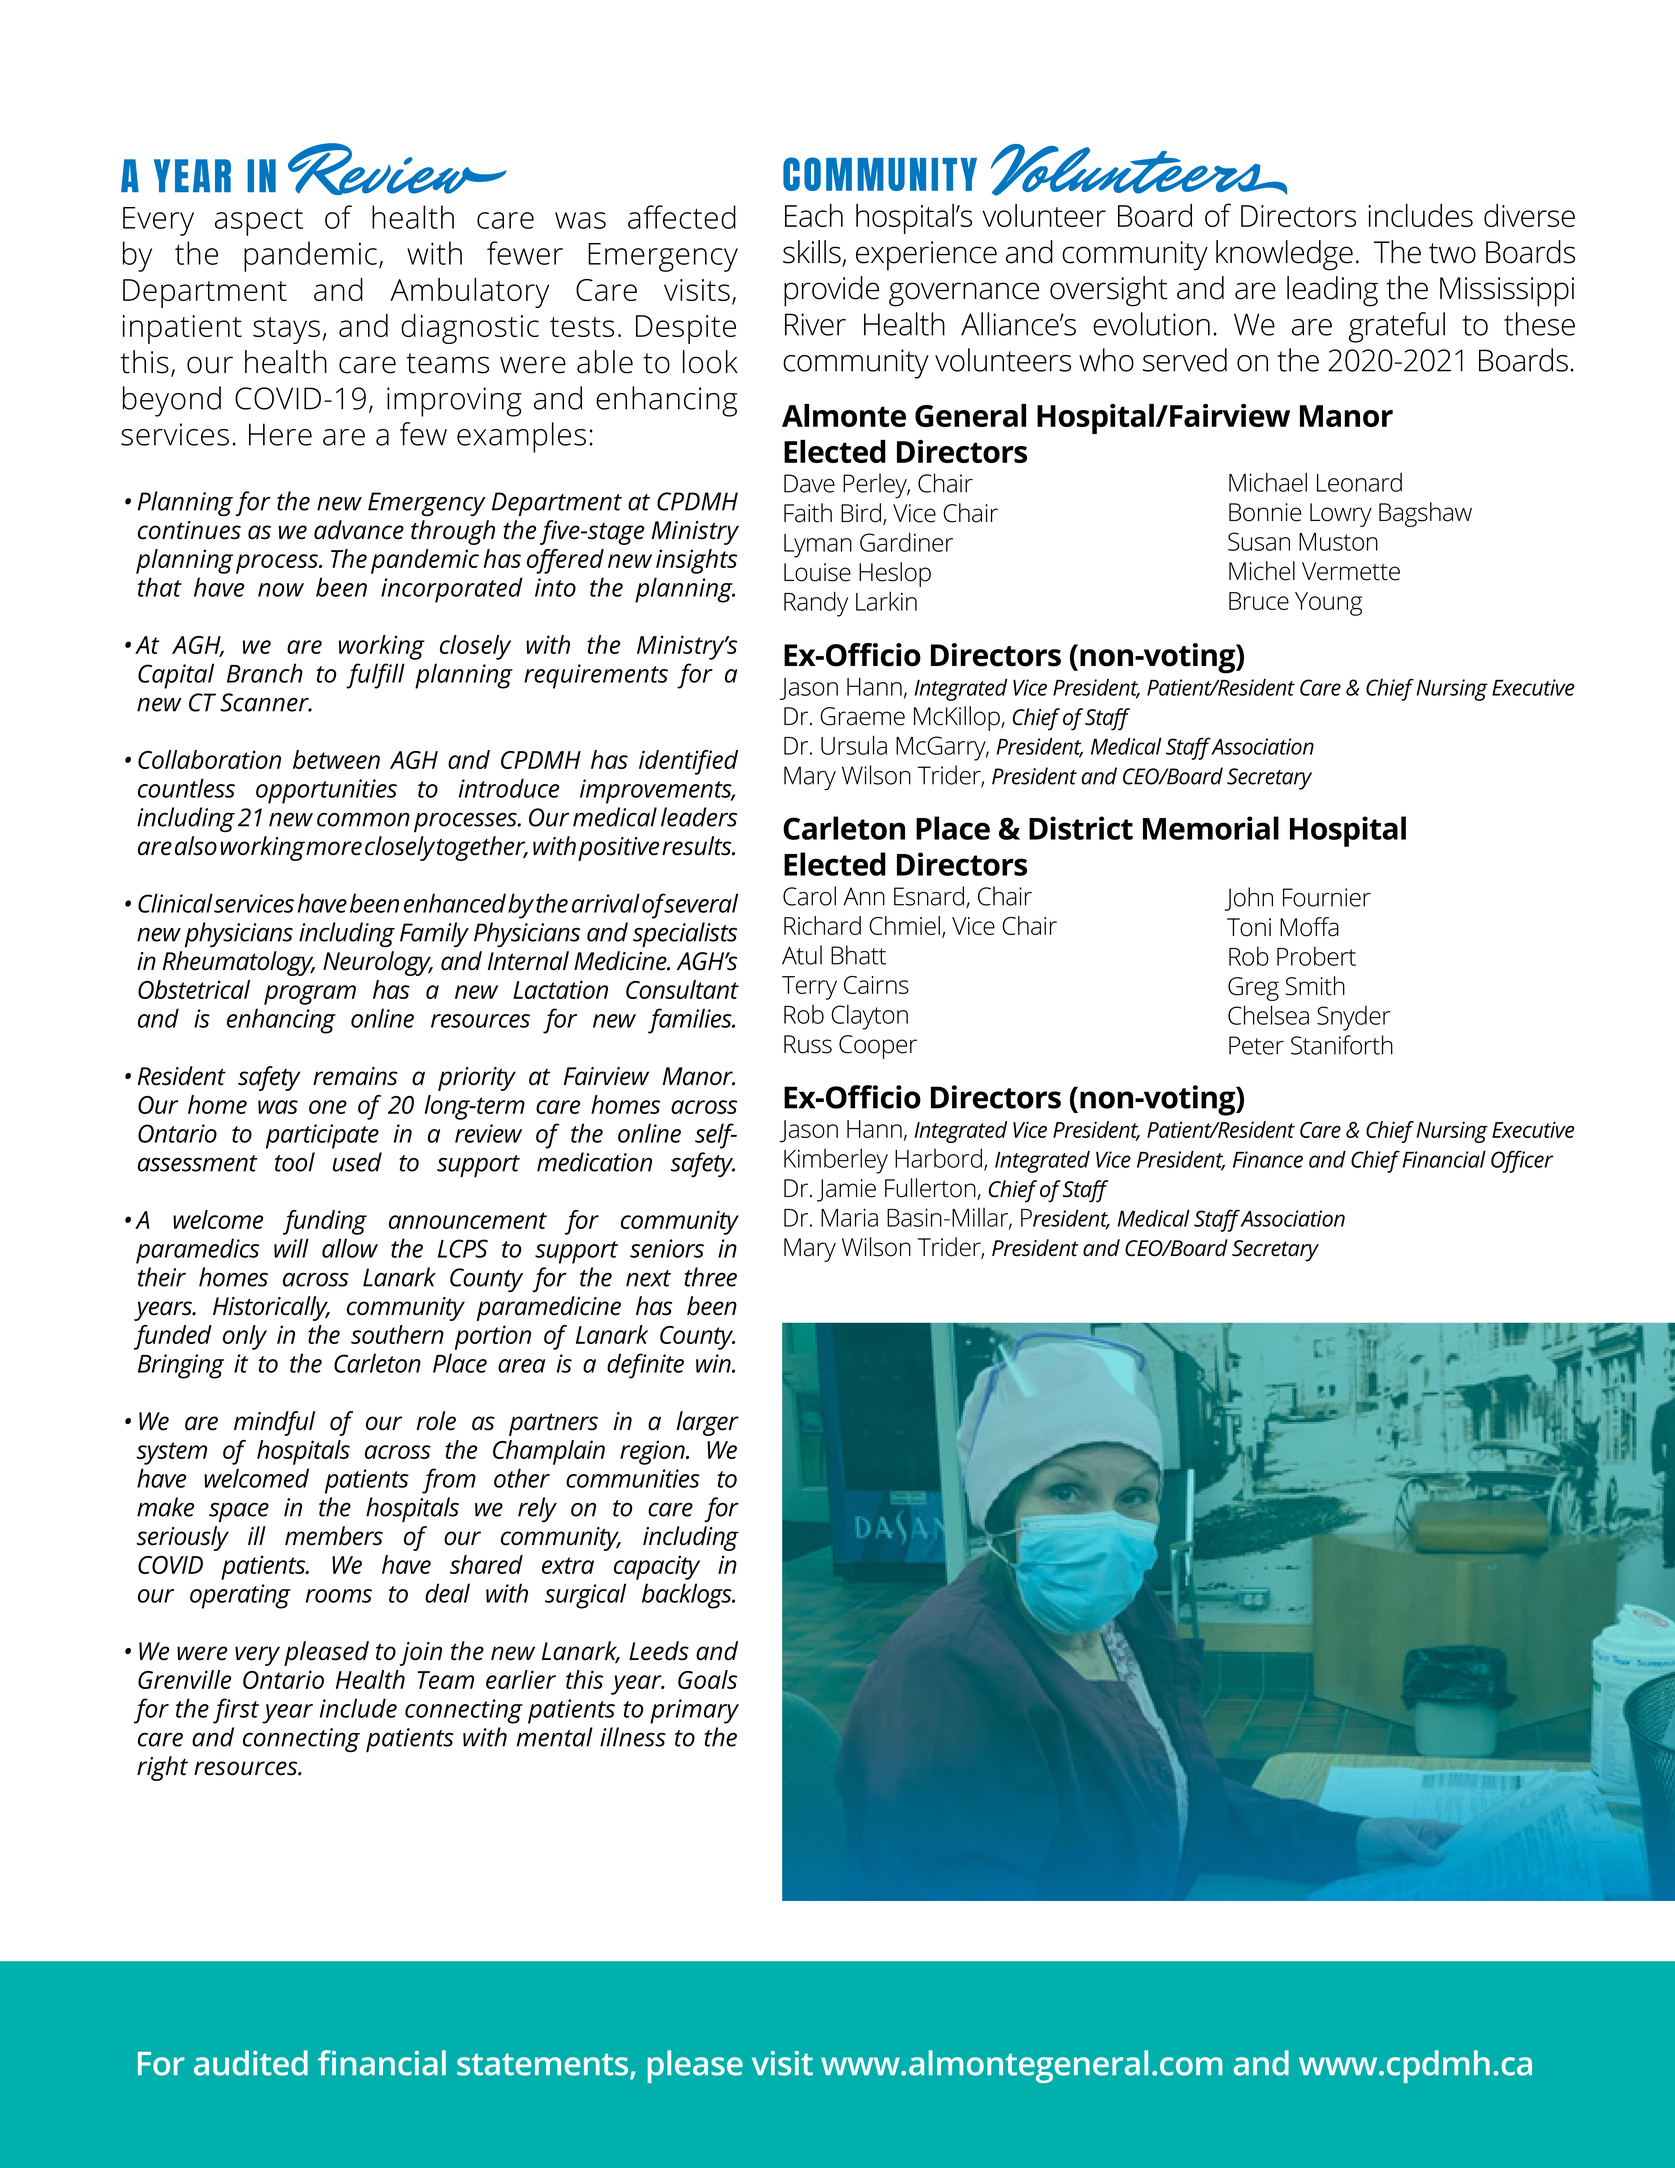 The image size is (1675, 2168). Describe the element at coordinates (544, 2065) in the screenshot. I see `statements` at that location.
